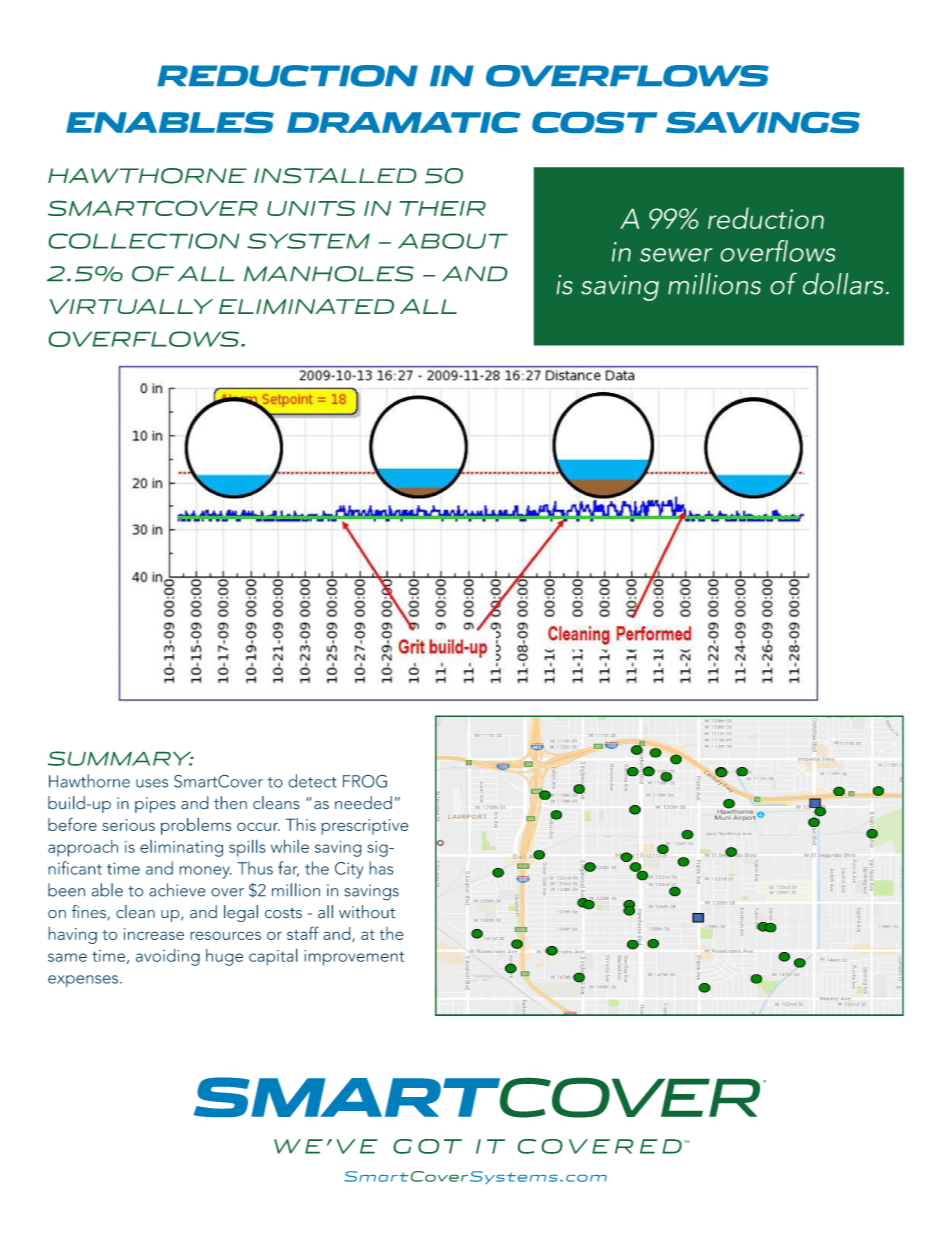 This page has width=952, height=1233. Describe the element at coordinates (843, 284) in the page. I see `dollars` at that location.
